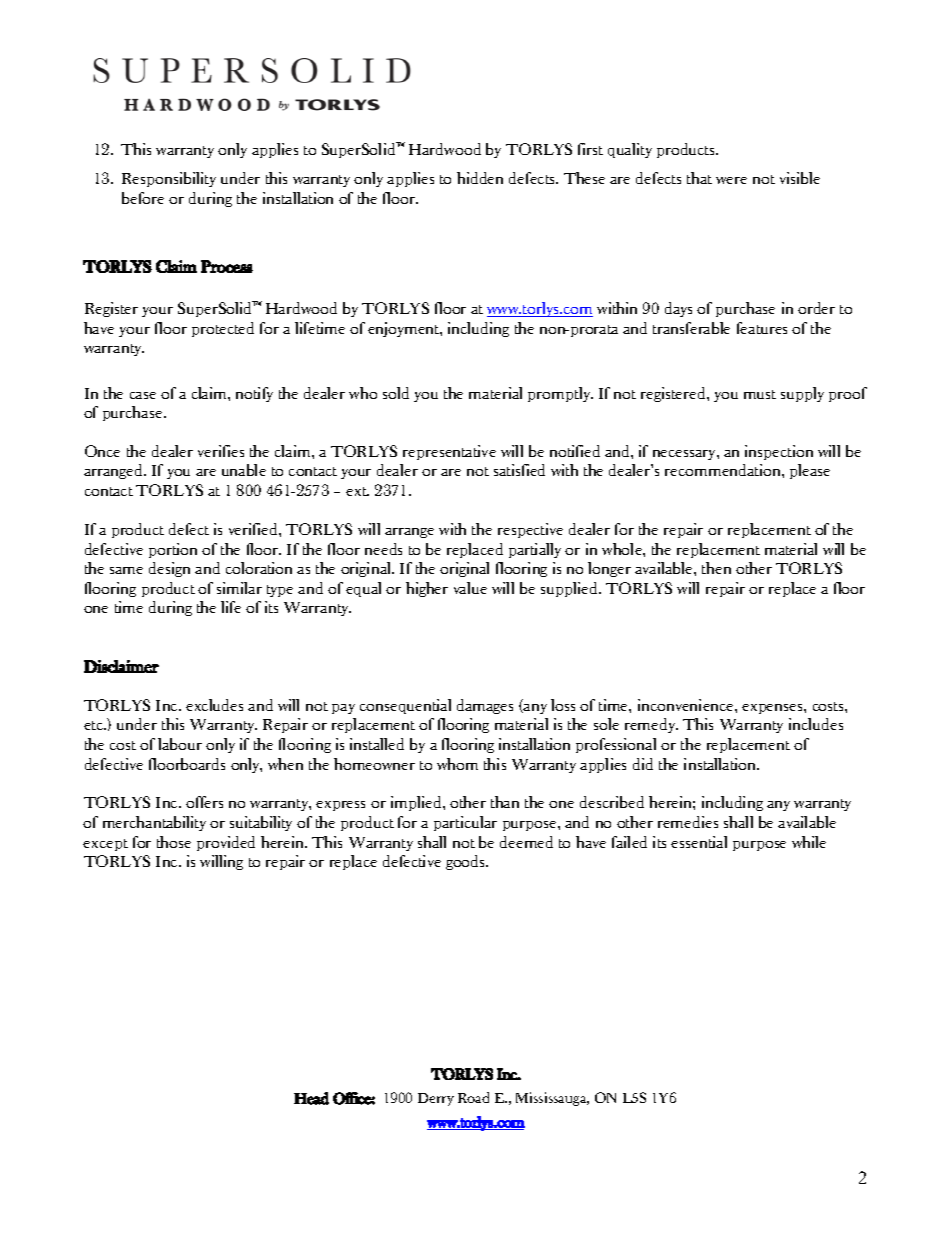 The height and width of the screenshot is (1233, 952). What do you see at coordinates (457, 764) in the screenshot?
I see `whom` at bounding box center [457, 764].
